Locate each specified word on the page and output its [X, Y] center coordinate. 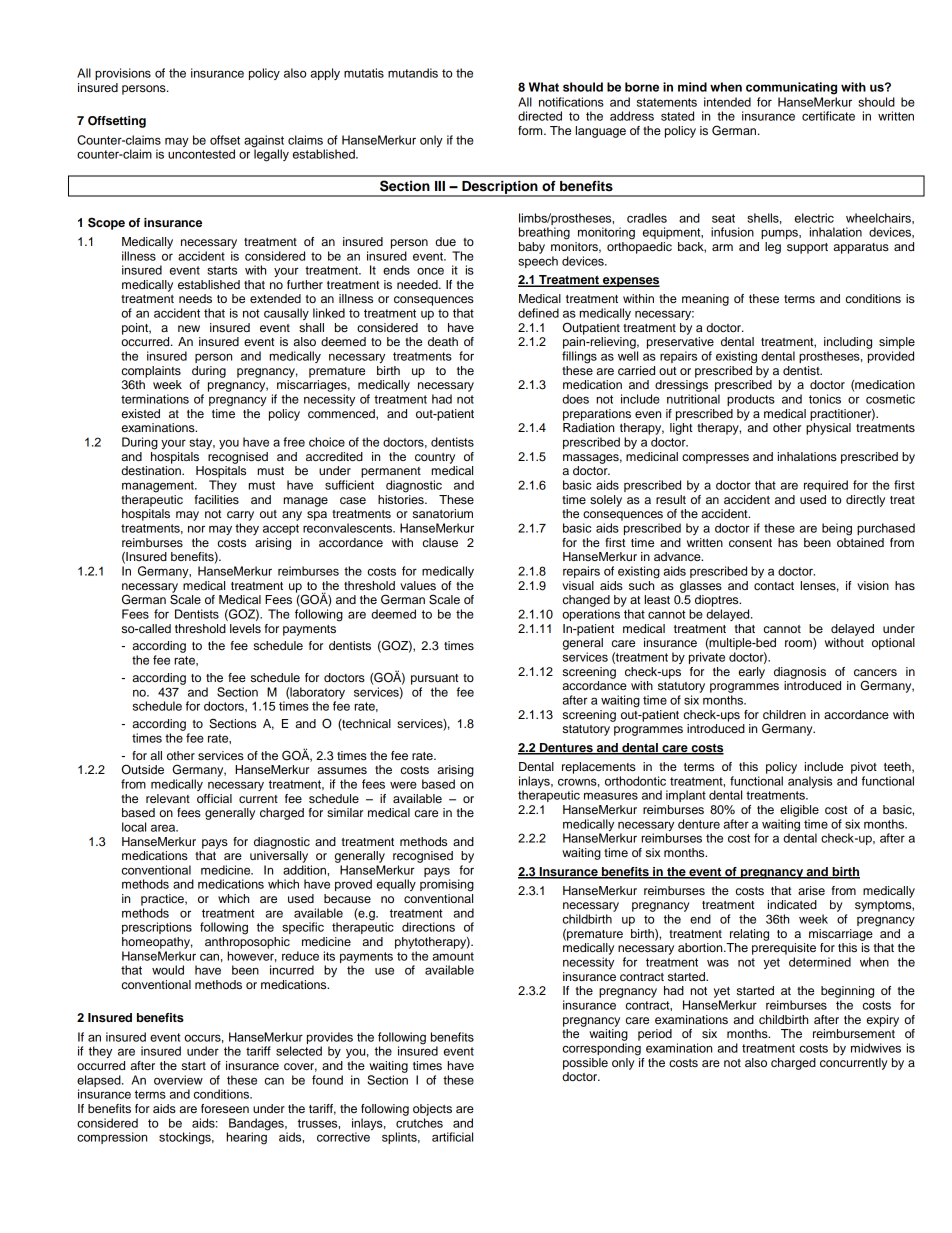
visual [578, 585]
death [443, 341]
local [134, 827]
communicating [791, 88]
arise [811, 890]
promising [447, 885]
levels [245, 628]
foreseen [225, 1108]
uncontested [201, 154]
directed [540, 116]
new [189, 328]
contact [774, 586]
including [848, 343]
